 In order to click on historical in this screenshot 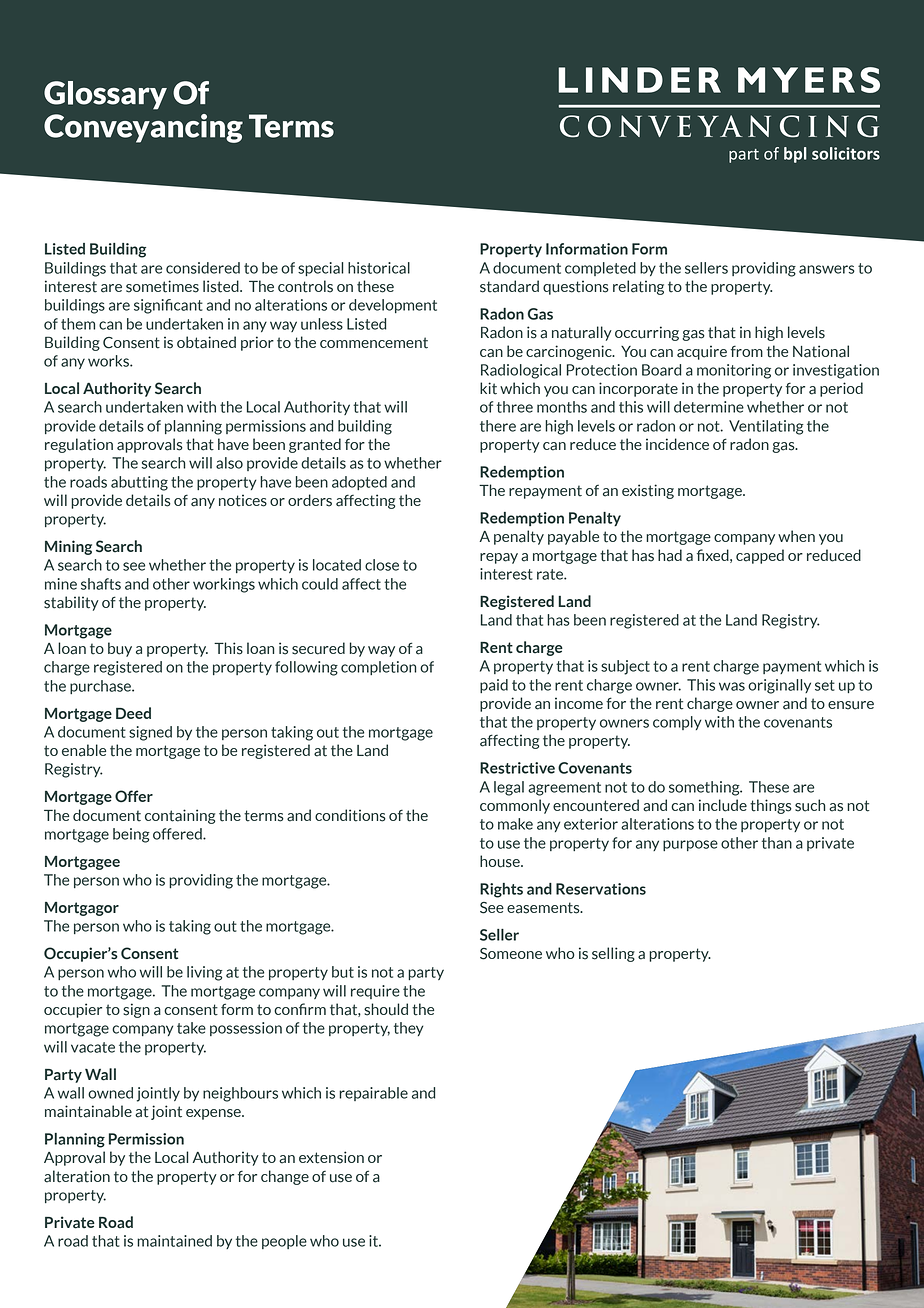, I will do `click(379, 268)`.
